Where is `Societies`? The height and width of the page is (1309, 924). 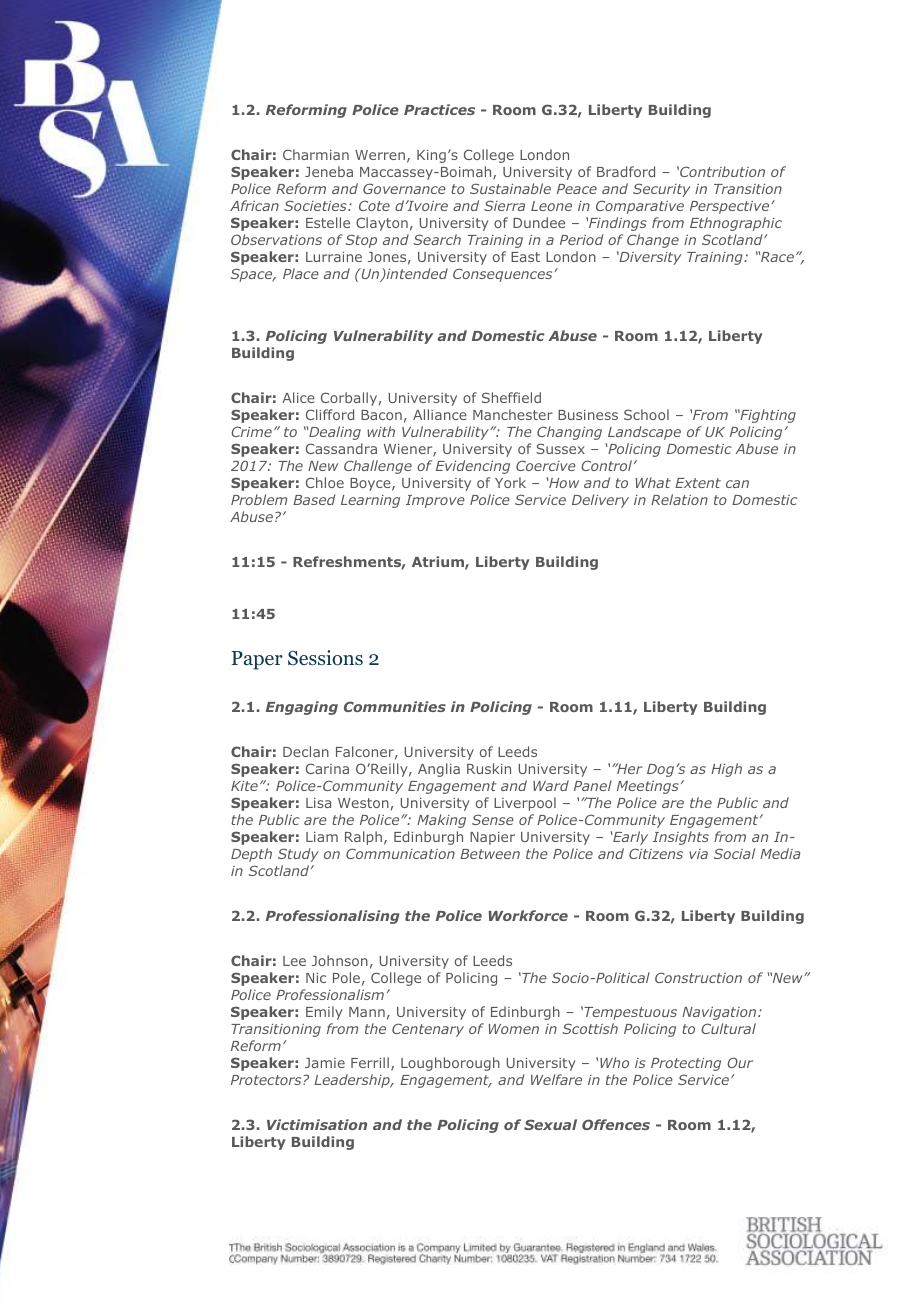 Societies is located at coordinates (316, 205).
